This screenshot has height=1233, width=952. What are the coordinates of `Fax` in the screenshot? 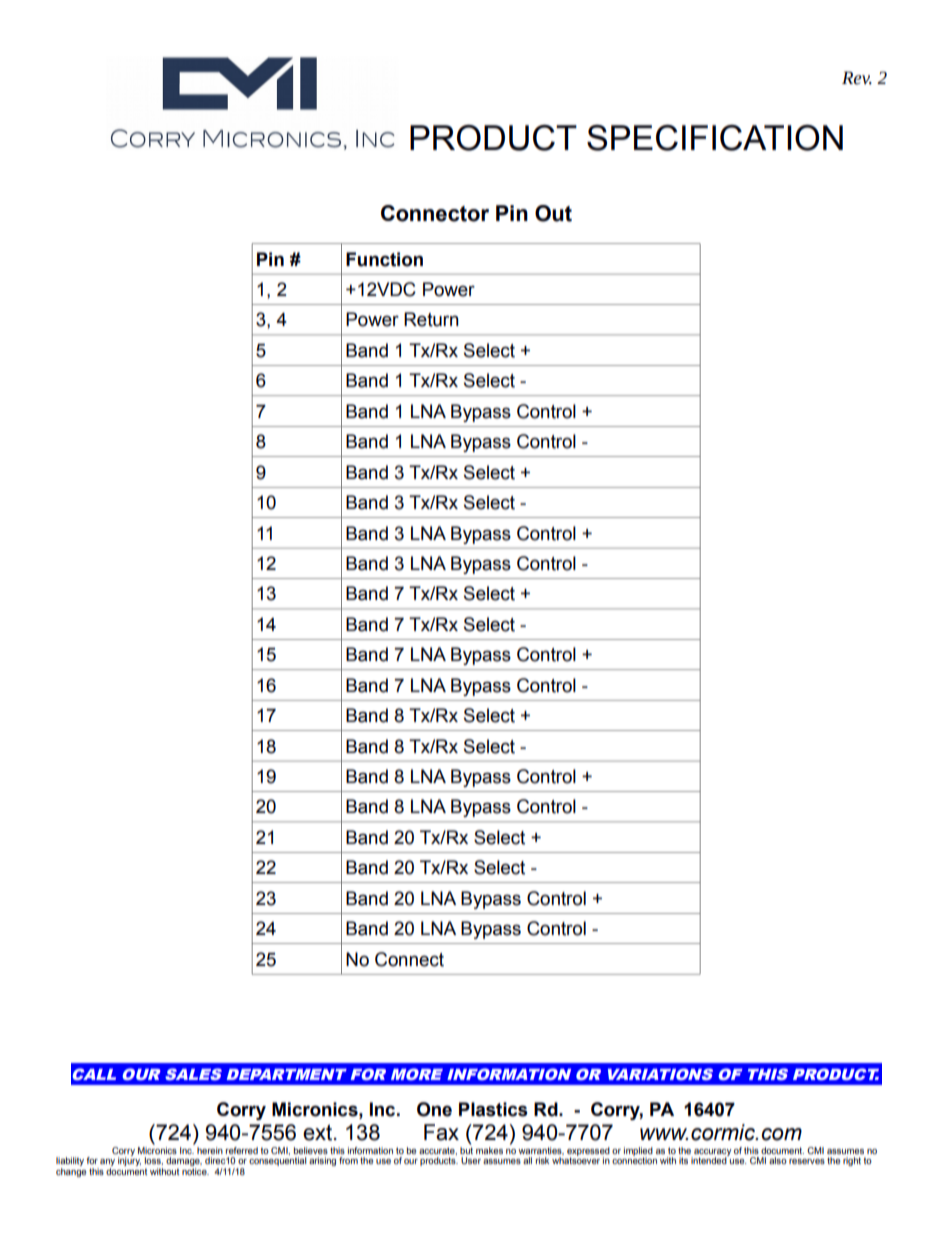 It's located at (441, 1132).
